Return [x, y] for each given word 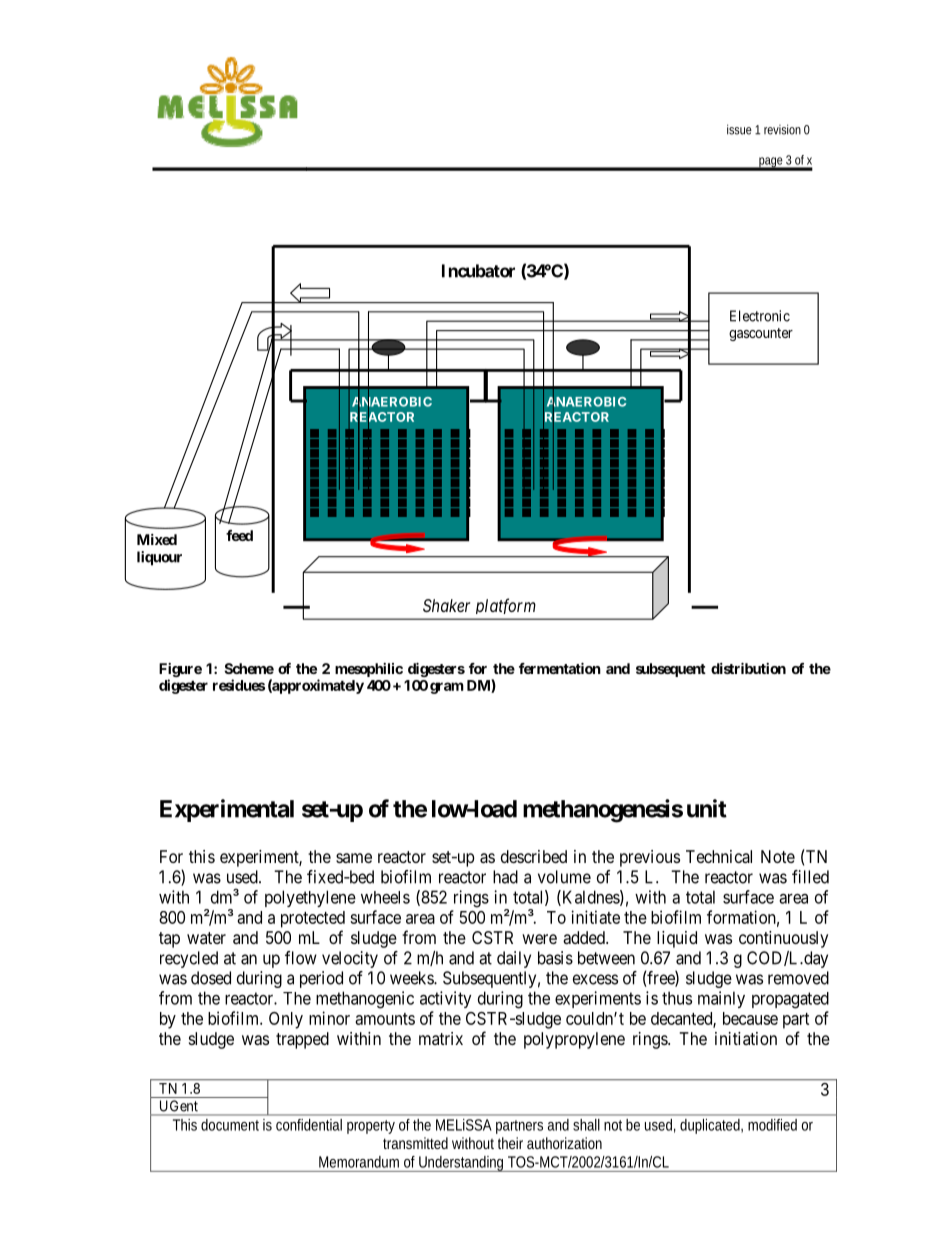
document [230, 1125]
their [510, 1143]
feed [239, 535]
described [534, 856]
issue [739, 129]
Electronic [760, 316]
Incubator [478, 271]
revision [782, 129]
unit [707, 808]
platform [505, 606]
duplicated [710, 1126]
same [354, 858]
